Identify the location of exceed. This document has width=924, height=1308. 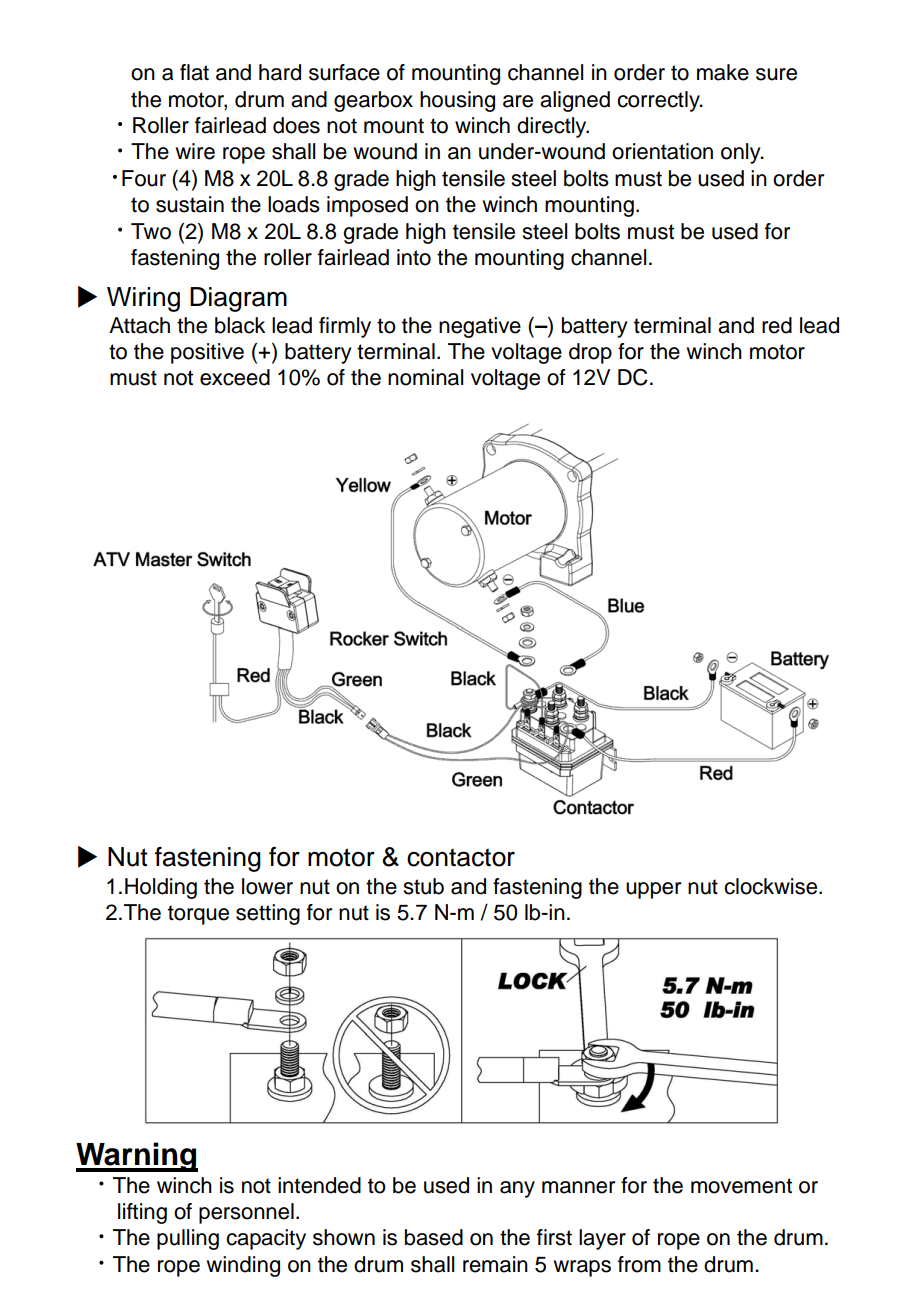
(235, 377).
